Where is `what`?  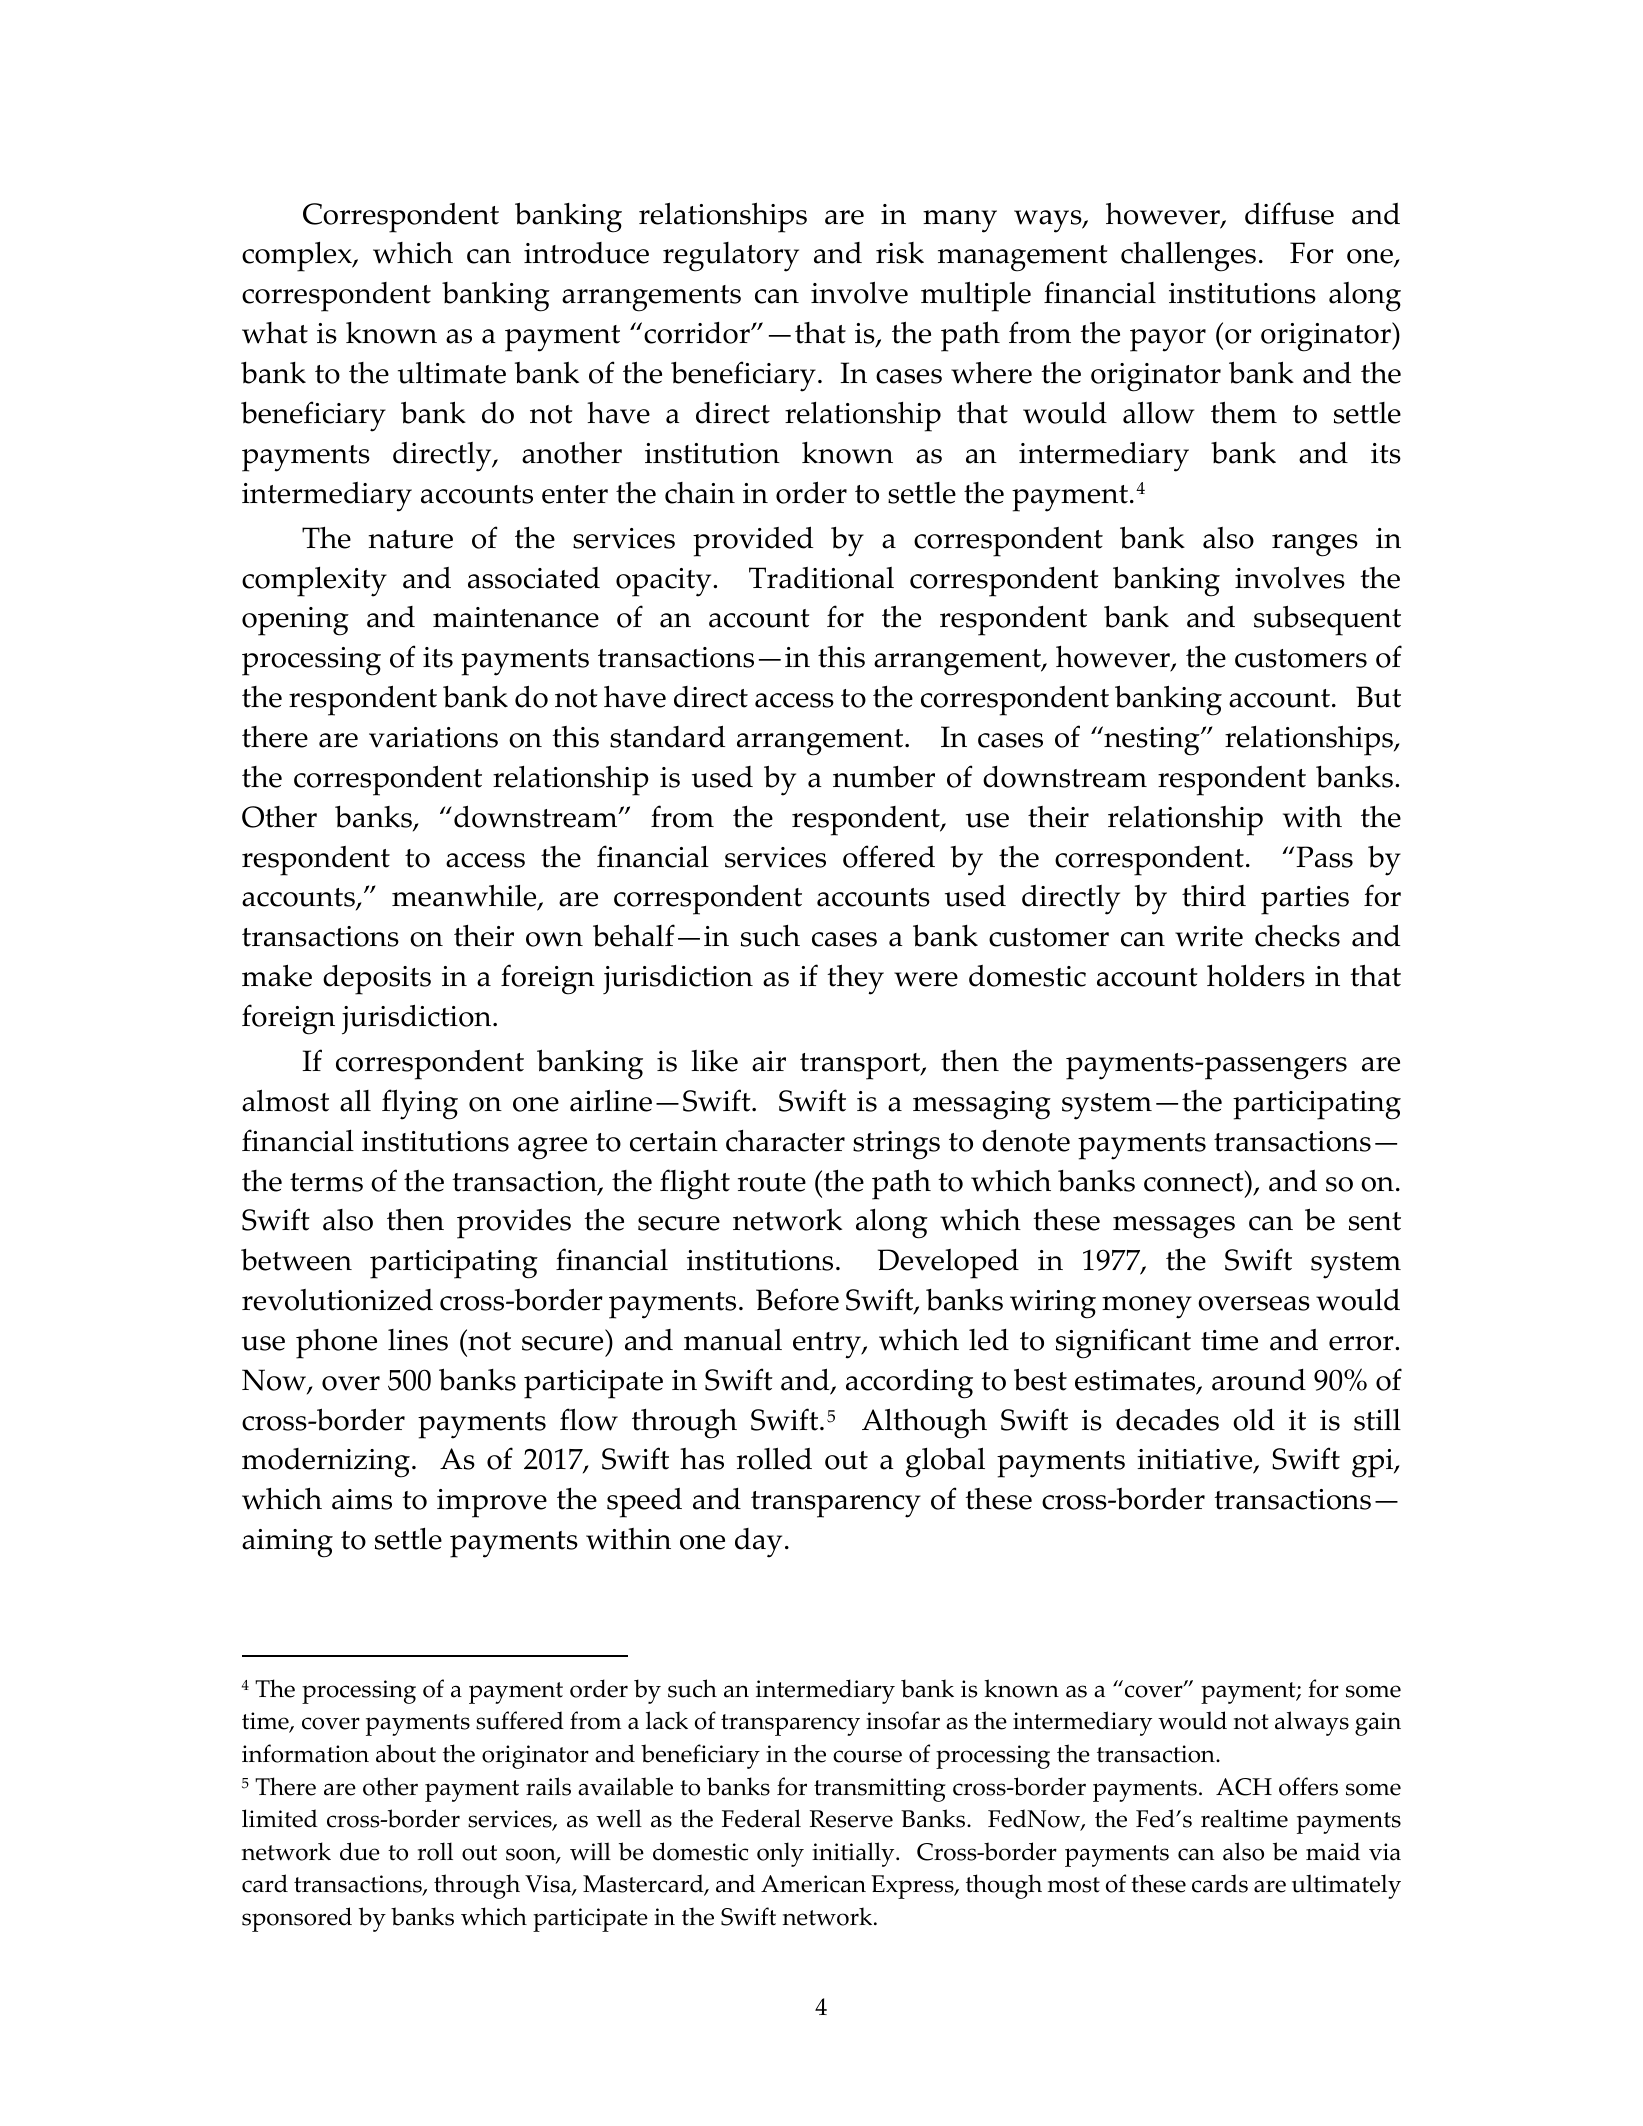 what is located at coordinates (275, 333).
